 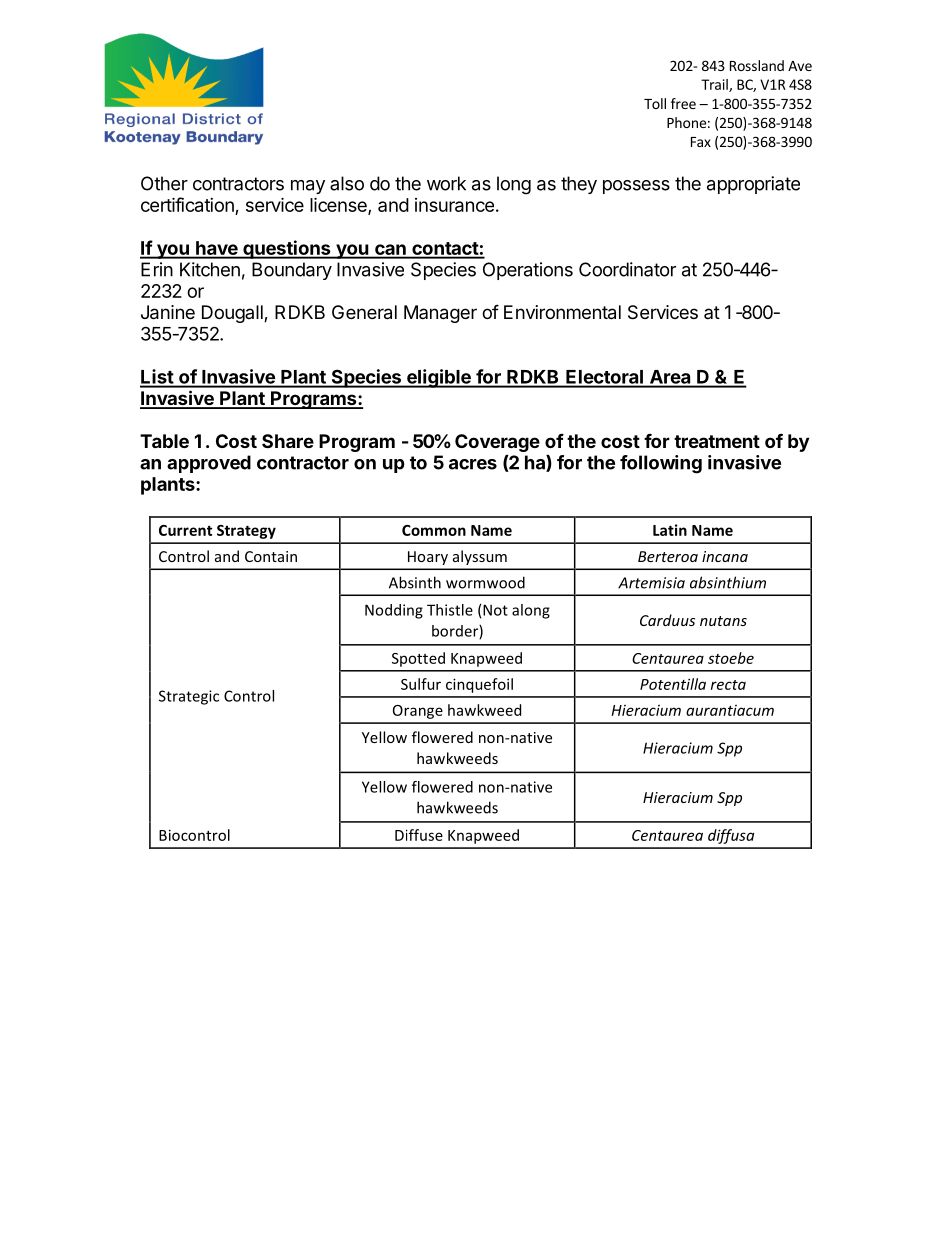 What do you see at coordinates (419, 835) in the screenshot?
I see `Diffuse` at bounding box center [419, 835].
